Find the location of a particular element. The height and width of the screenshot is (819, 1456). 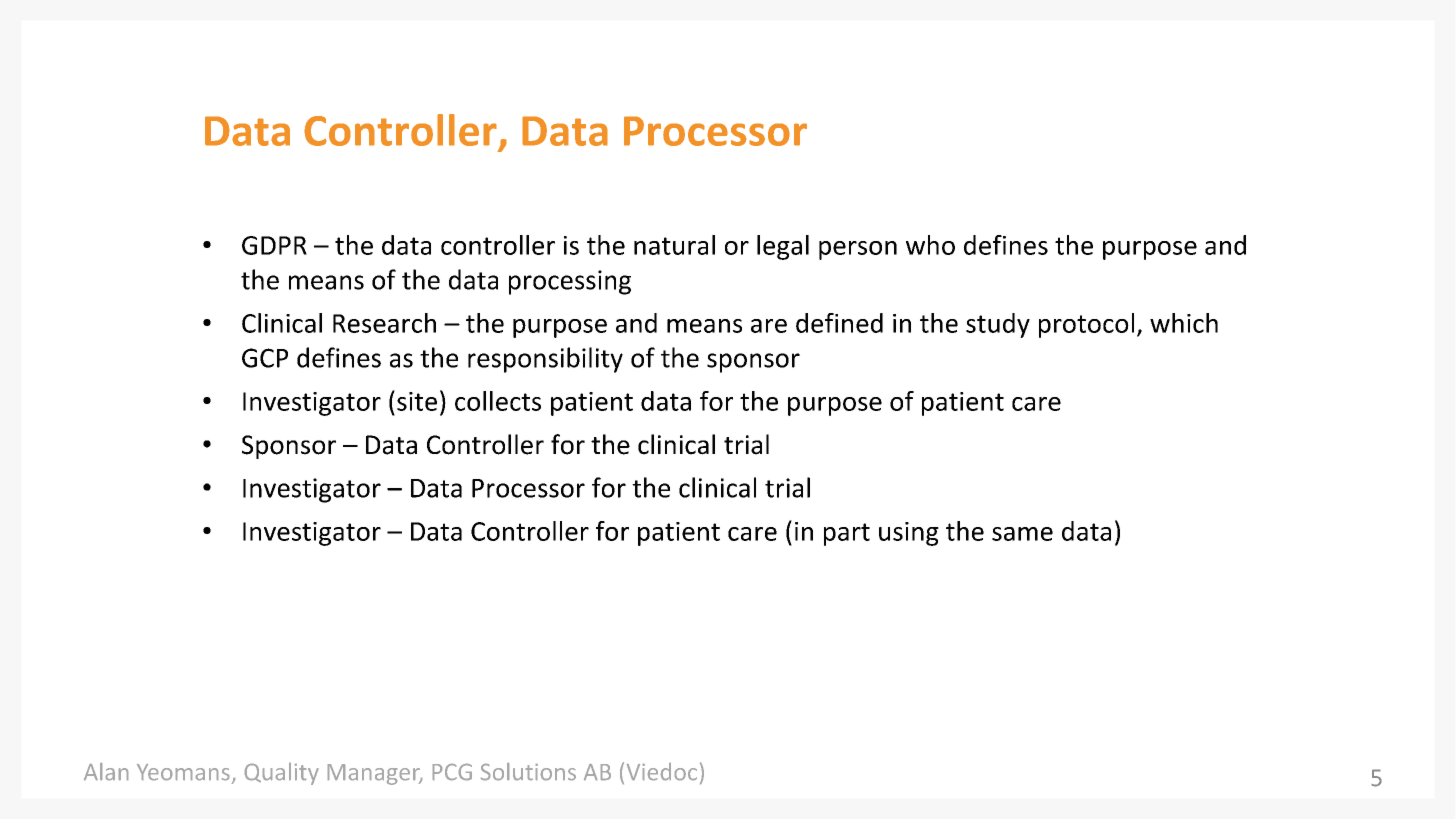

natural is located at coordinates (674, 245).
